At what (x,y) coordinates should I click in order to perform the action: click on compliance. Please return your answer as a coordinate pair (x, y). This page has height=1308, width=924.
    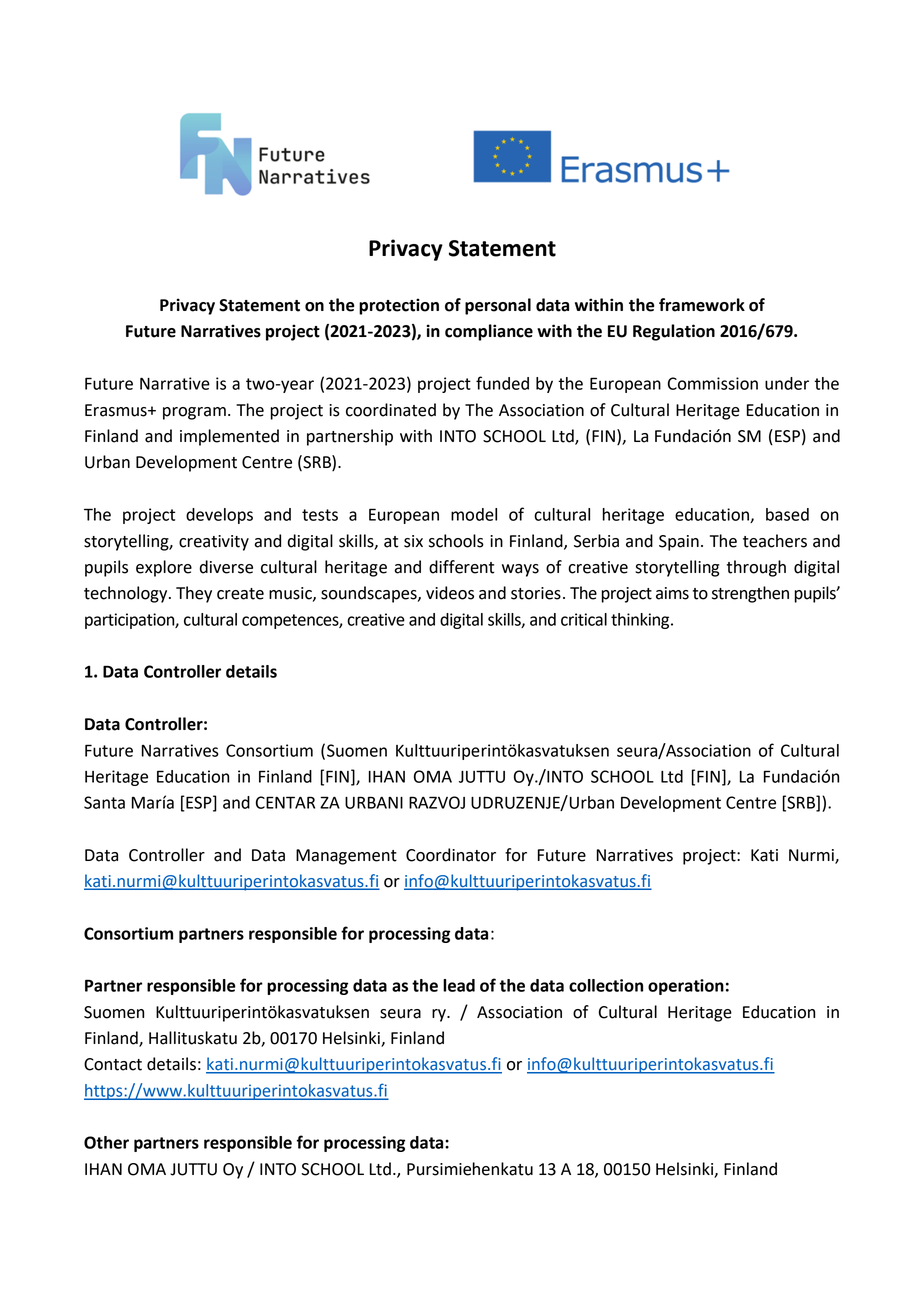
    Looking at the image, I should click on (489, 332).
